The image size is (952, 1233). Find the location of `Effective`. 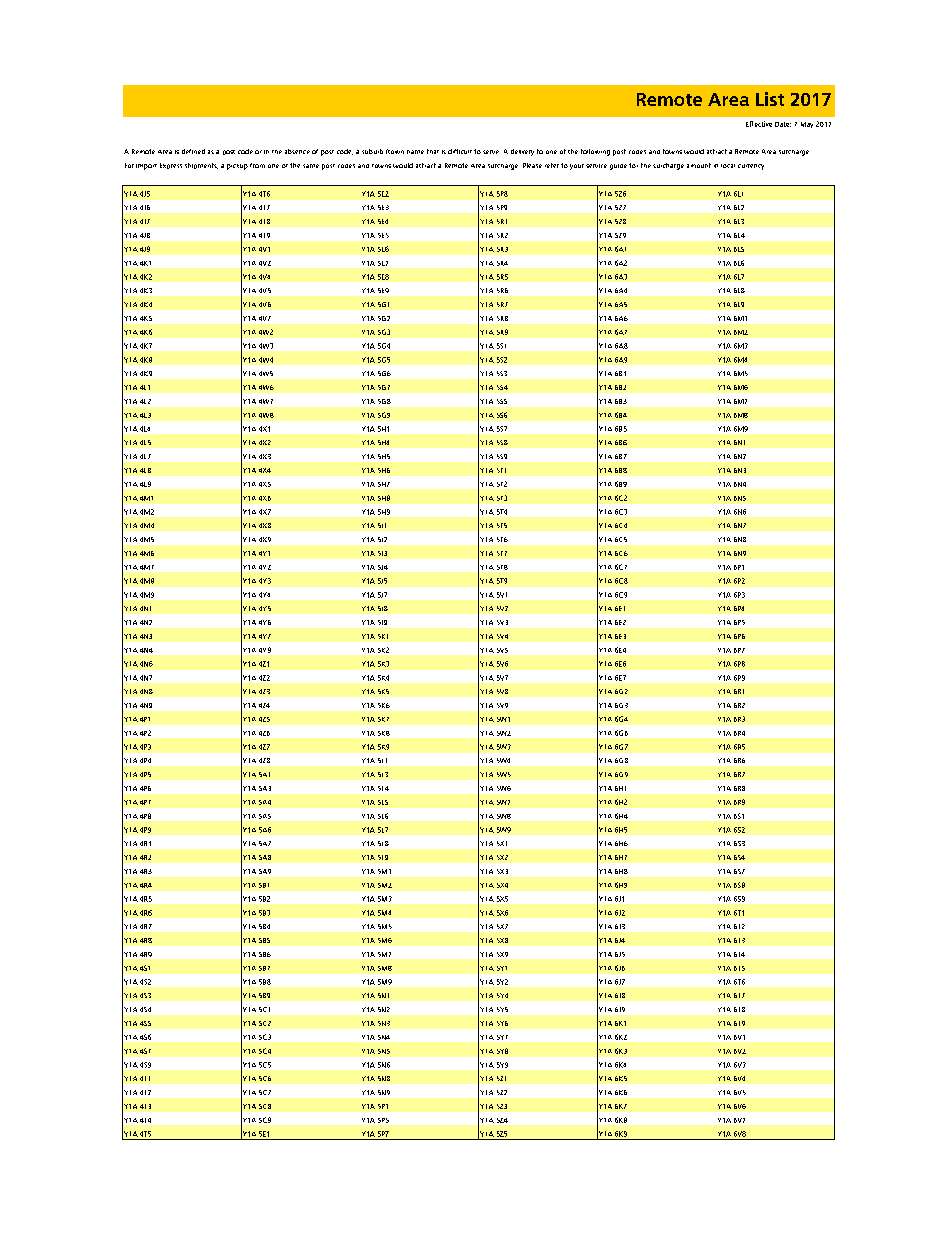

Effective is located at coordinates (759, 124).
